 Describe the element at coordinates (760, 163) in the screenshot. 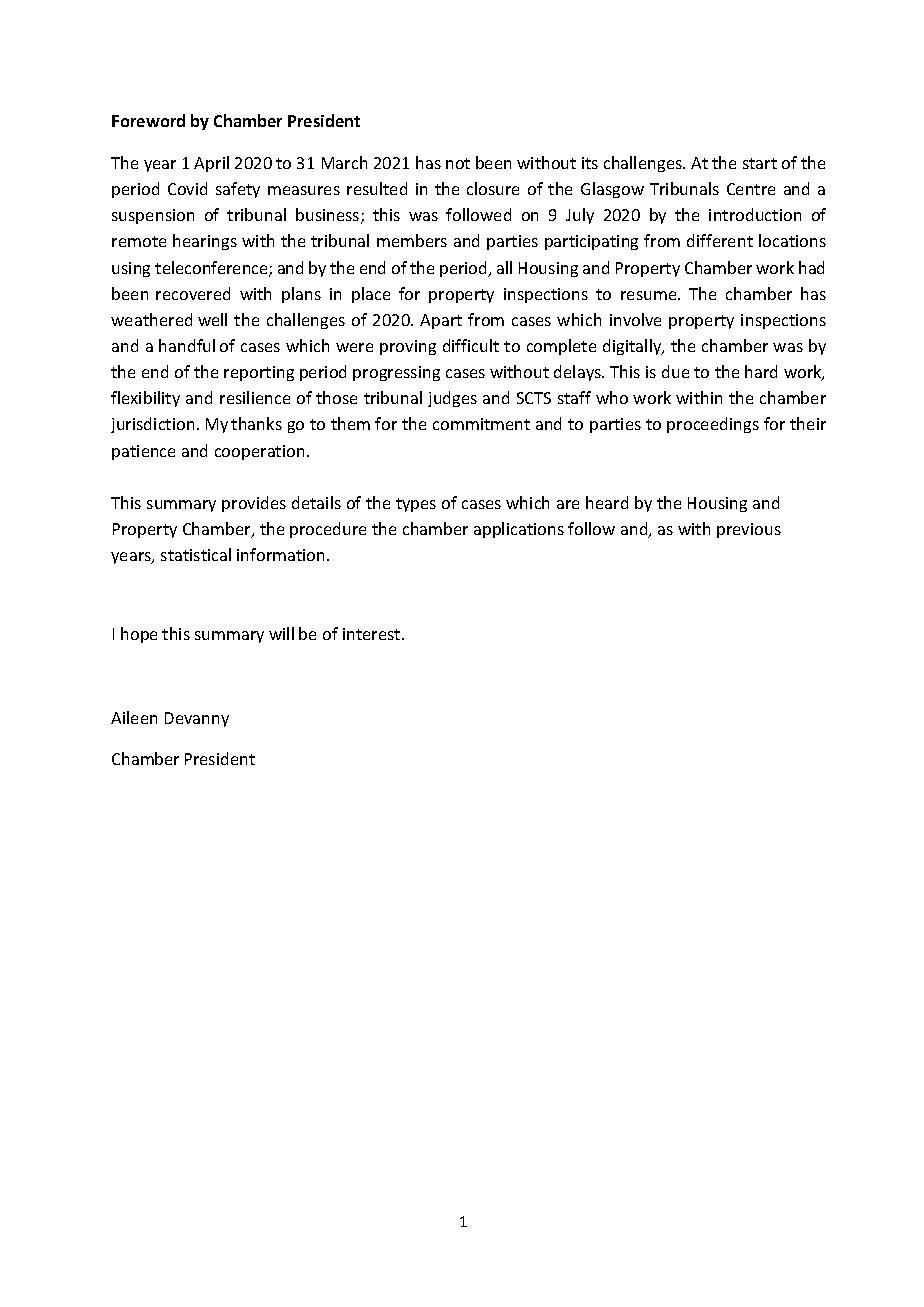

I see `start` at that location.
